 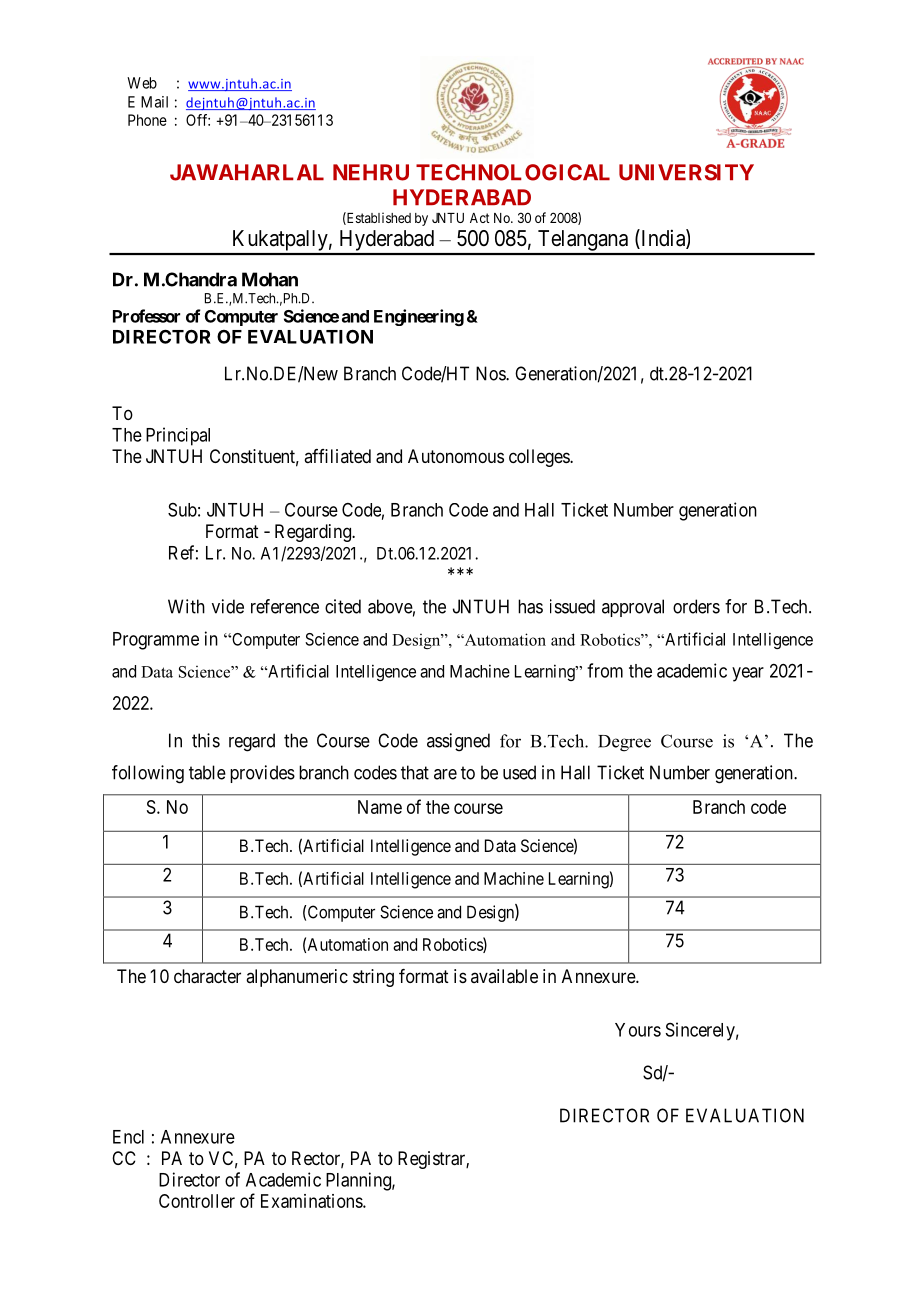 What do you see at coordinates (530, 606) in the screenshot?
I see `has` at bounding box center [530, 606].
